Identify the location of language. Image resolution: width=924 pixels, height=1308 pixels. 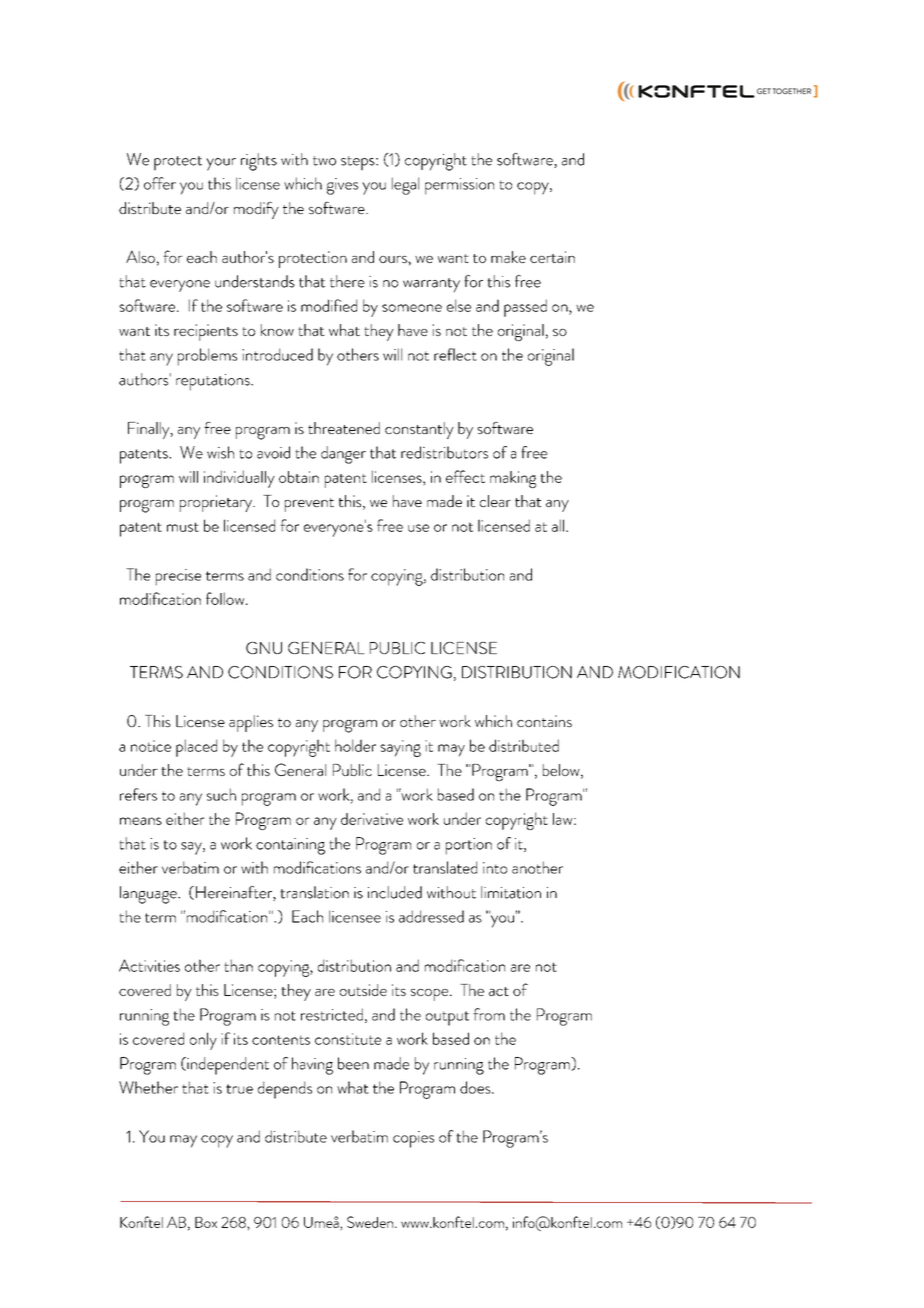
(149, 895).
